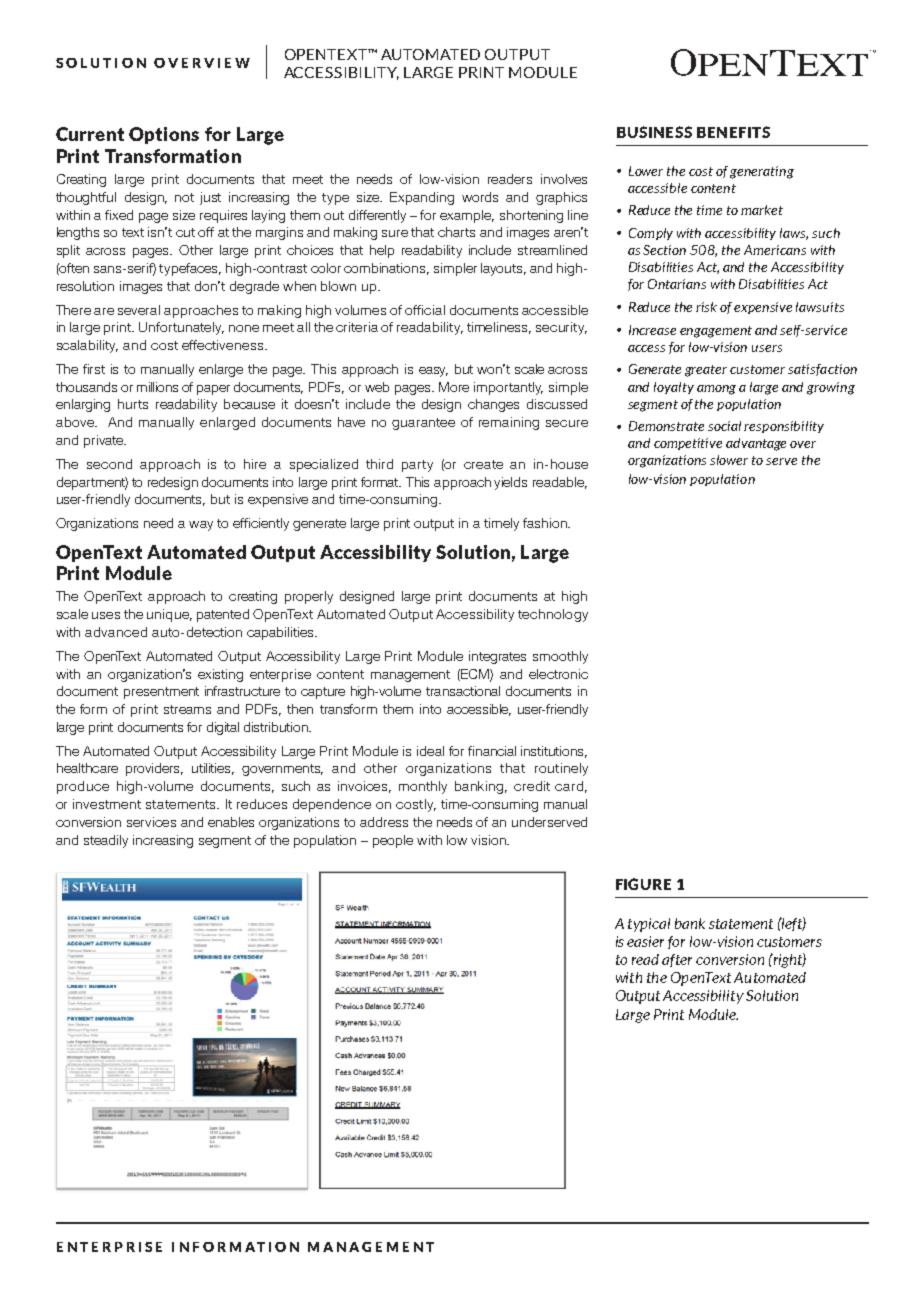 Image resolution: width=924 pixels, height=1308 pixels. Describe the element at coordinates (433, 372) in the image. I see `easy` at that location.
